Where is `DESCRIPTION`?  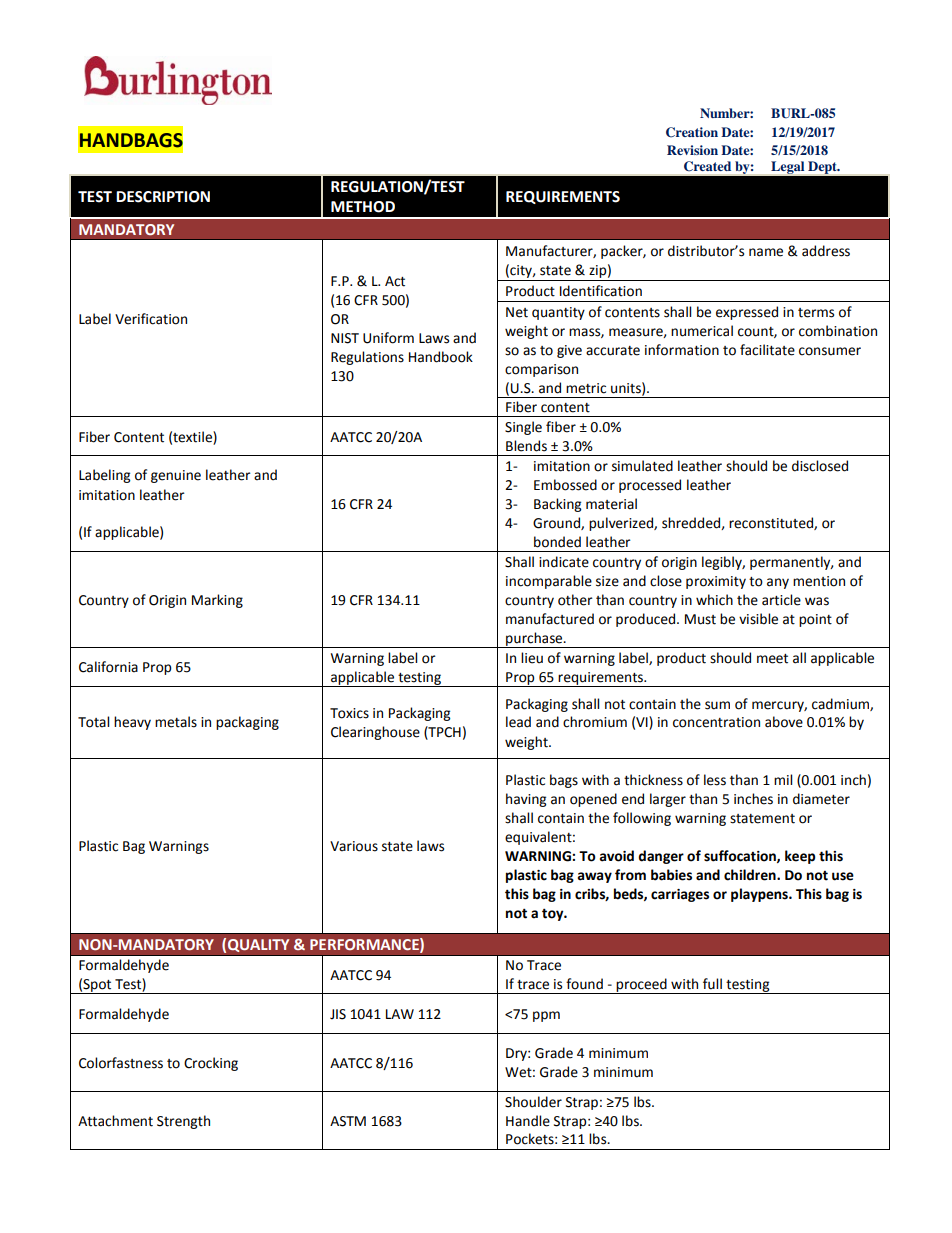 DESCRIPTION is located at coordinates (163, 197).
